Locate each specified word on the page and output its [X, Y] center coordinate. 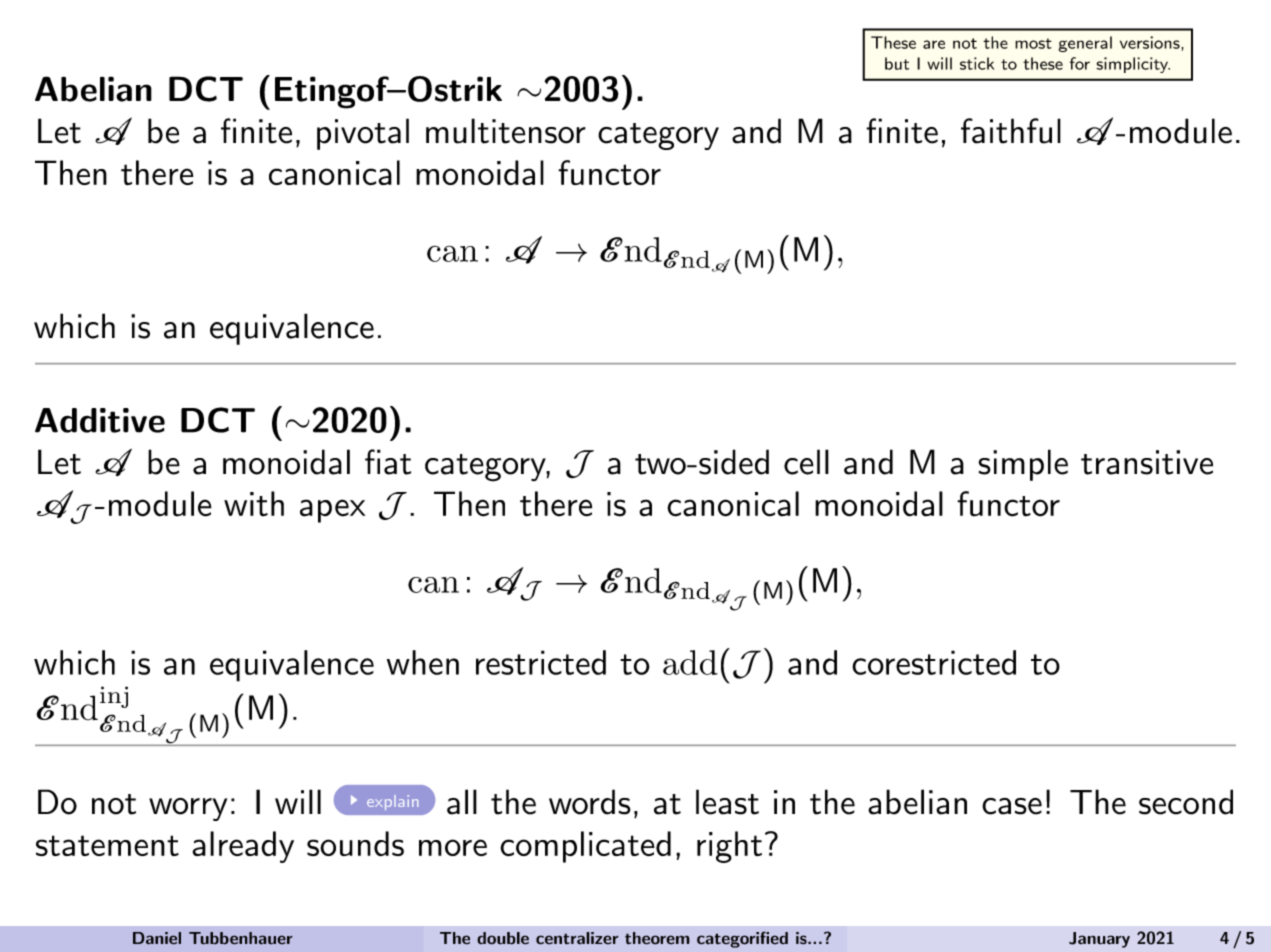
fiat [388, 462]
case [1012, 806]
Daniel [157, 938]
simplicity [1133, 65]
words [590, 802]
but [897, 63]
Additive [100, 420]
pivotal [363, 134]
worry [188, 809]
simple [1023, 465]
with [254, 504]
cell [806, 462]
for [1080, 63]
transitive [1147, 462]
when [423, 662]
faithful [1011, 131]
